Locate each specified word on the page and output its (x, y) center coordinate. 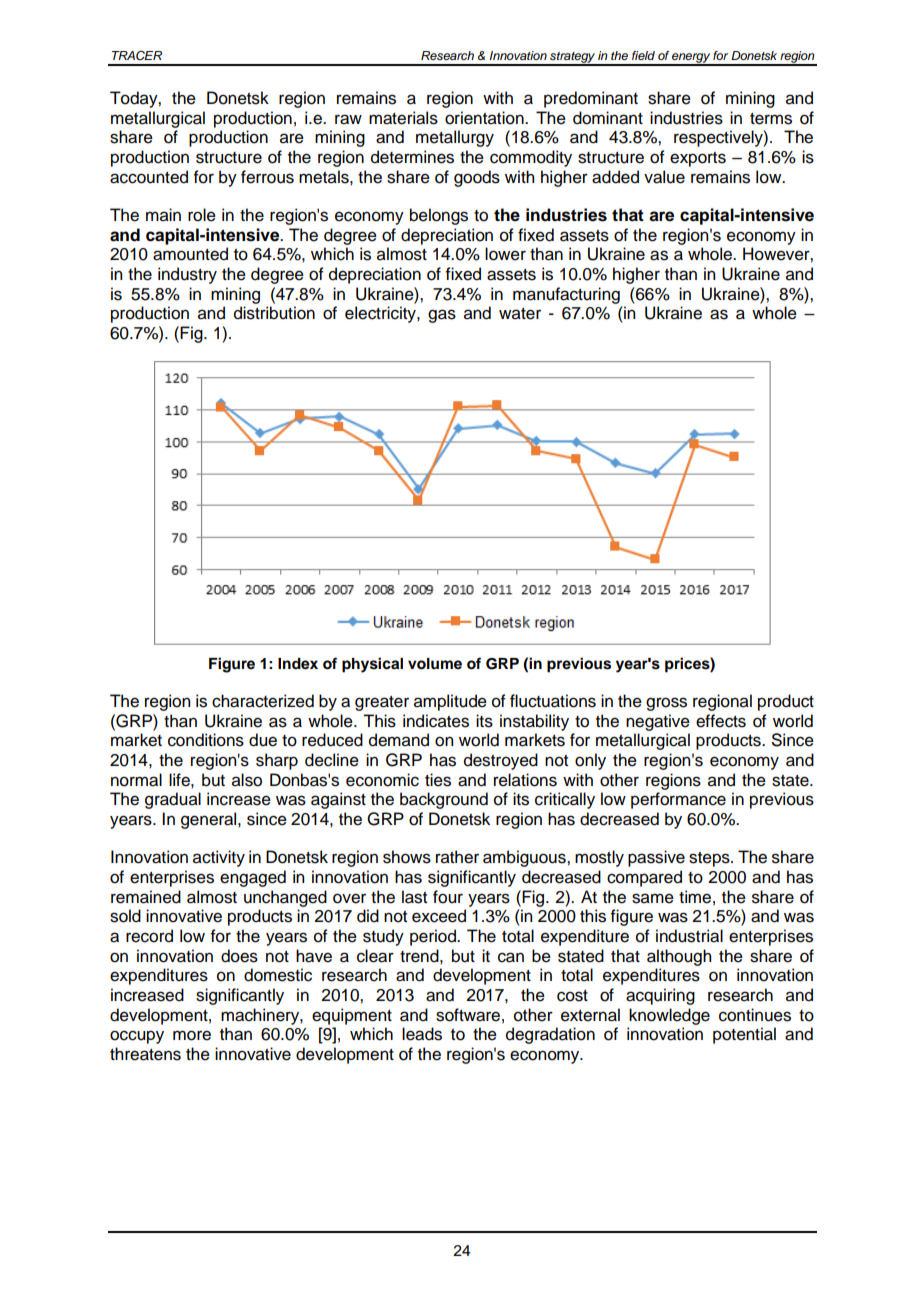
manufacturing (566, 295)
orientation (485, 118)
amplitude (450, 702)
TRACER (137, 55)
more (192, 1035)
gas (442, 316)
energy (691, 59)
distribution (274, 313)
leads (422, 1034)
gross (666, 704)
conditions (206, 740)
